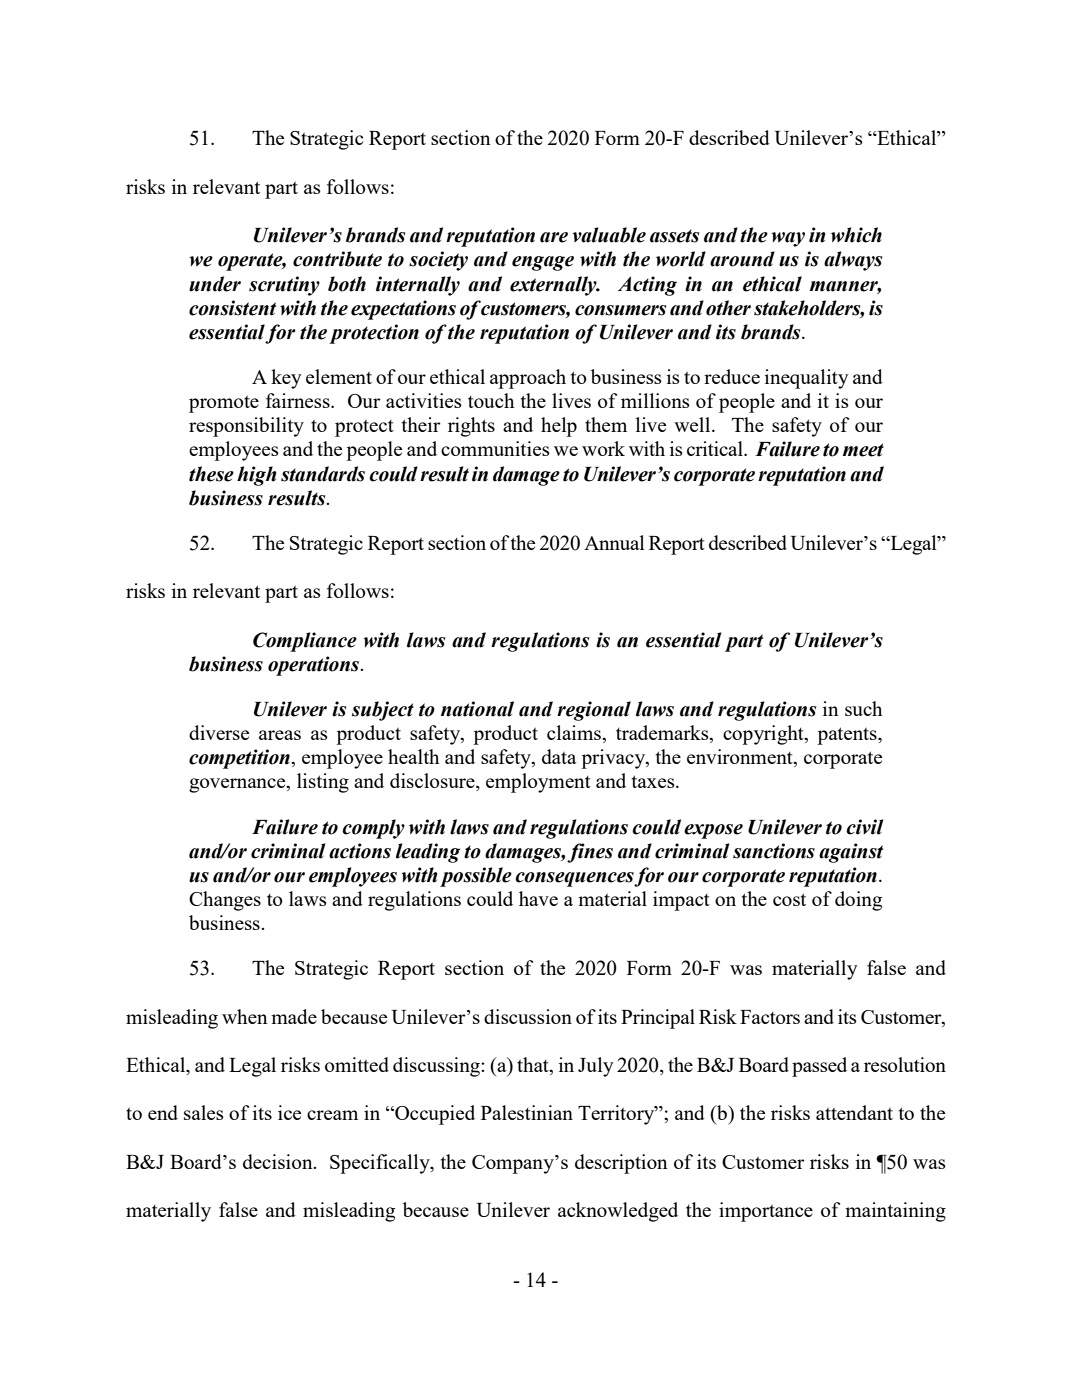 The image size is (1072, 1387). Describe the element at coordinates (766, 1212) in the screenshot. I see `importance` at that location.
